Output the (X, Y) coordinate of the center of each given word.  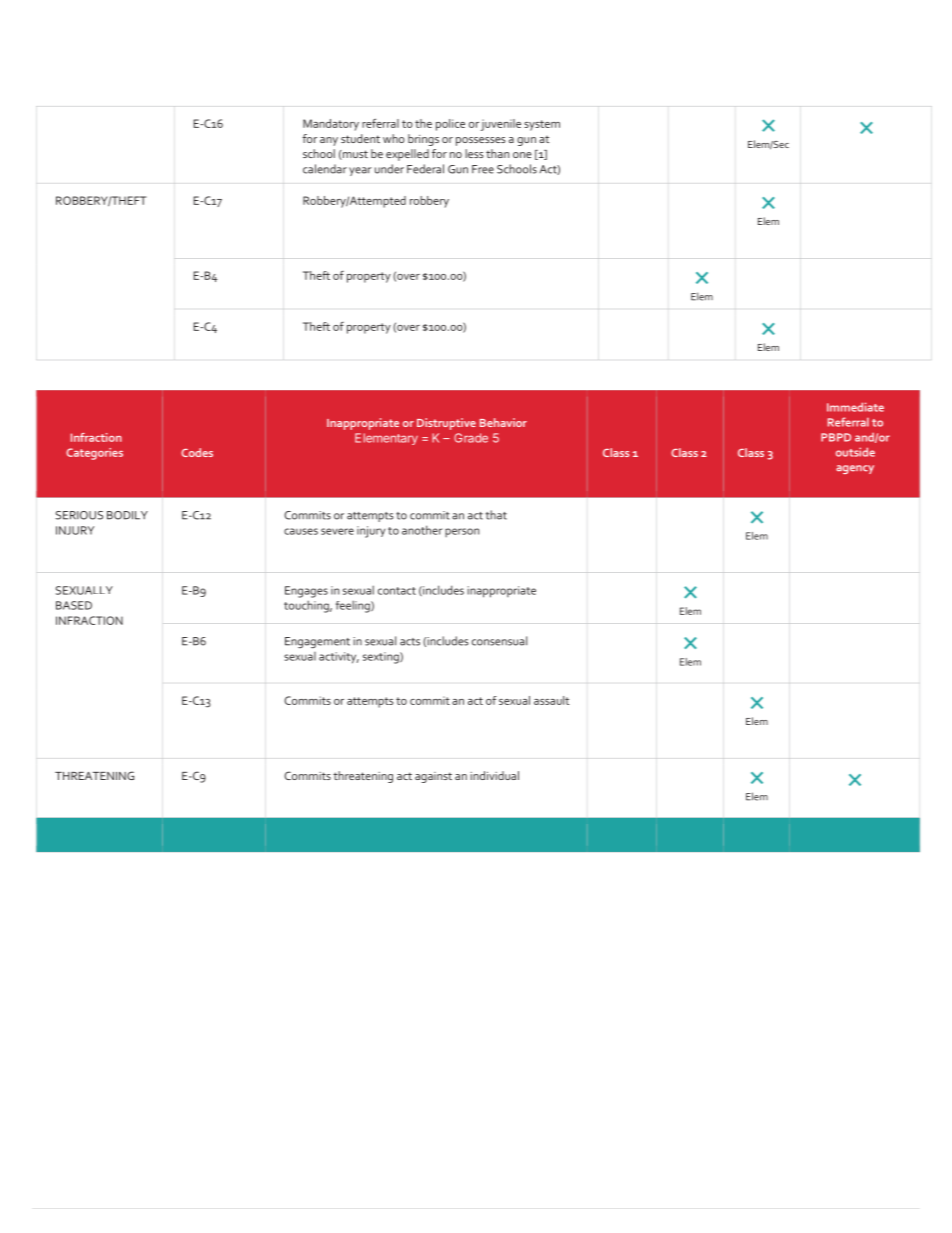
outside (855, 452)
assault (551, 700)
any (329, 141)
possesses (481, 141)
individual (494, 775)
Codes (197, 452)
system (542, 125)
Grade (471, 438)
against (433, 777)
